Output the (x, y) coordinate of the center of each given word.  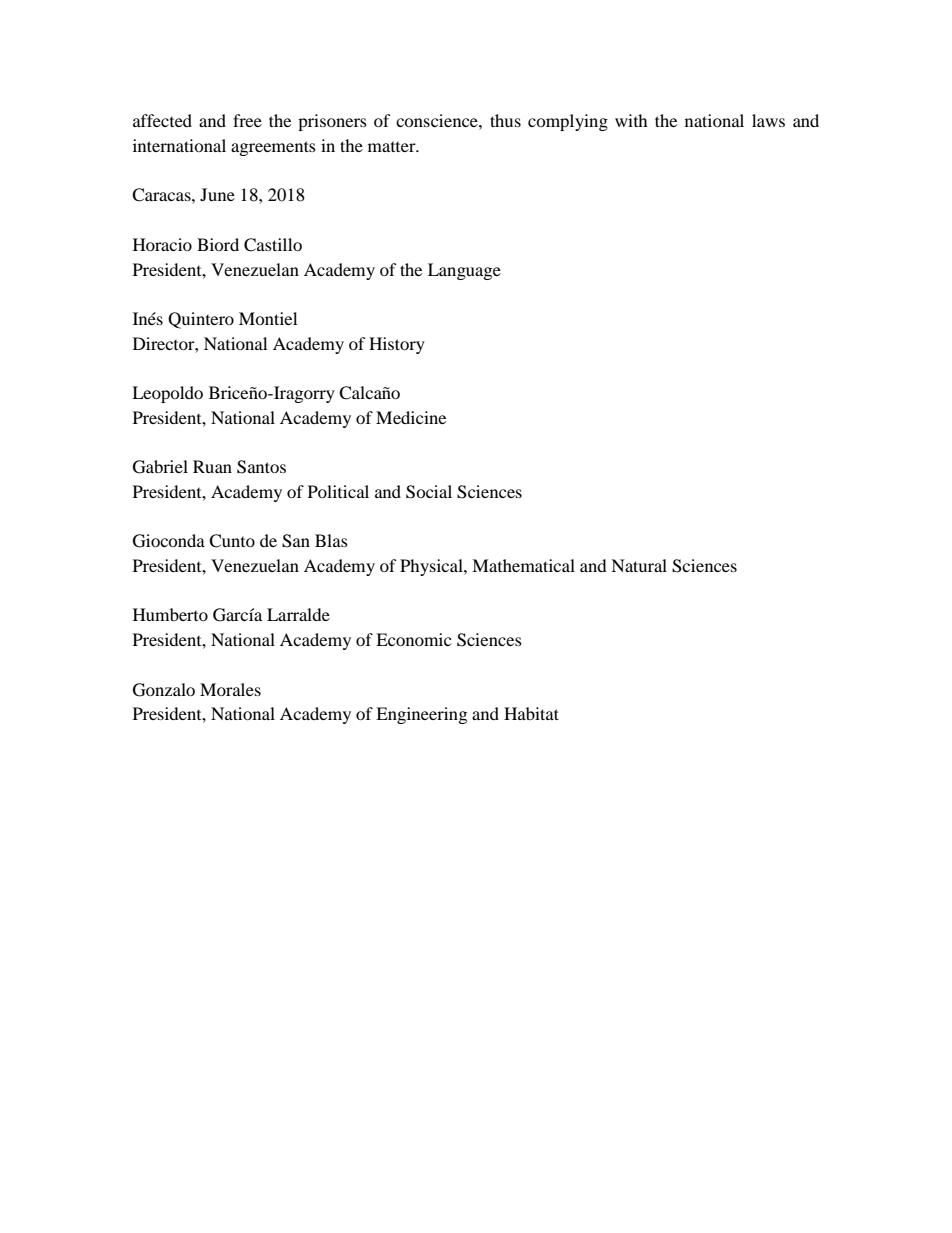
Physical (432, 567)
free (247, 120)
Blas (331, 540)
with (631, 120)
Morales (230, 689)
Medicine (411, 417)
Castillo (273, 245)
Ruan (212, 466)
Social (429, 492)
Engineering (421, 715)
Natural (639, 565)
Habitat (531, 713)
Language (464, 271)
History (397, 345)
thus (505, 120)
